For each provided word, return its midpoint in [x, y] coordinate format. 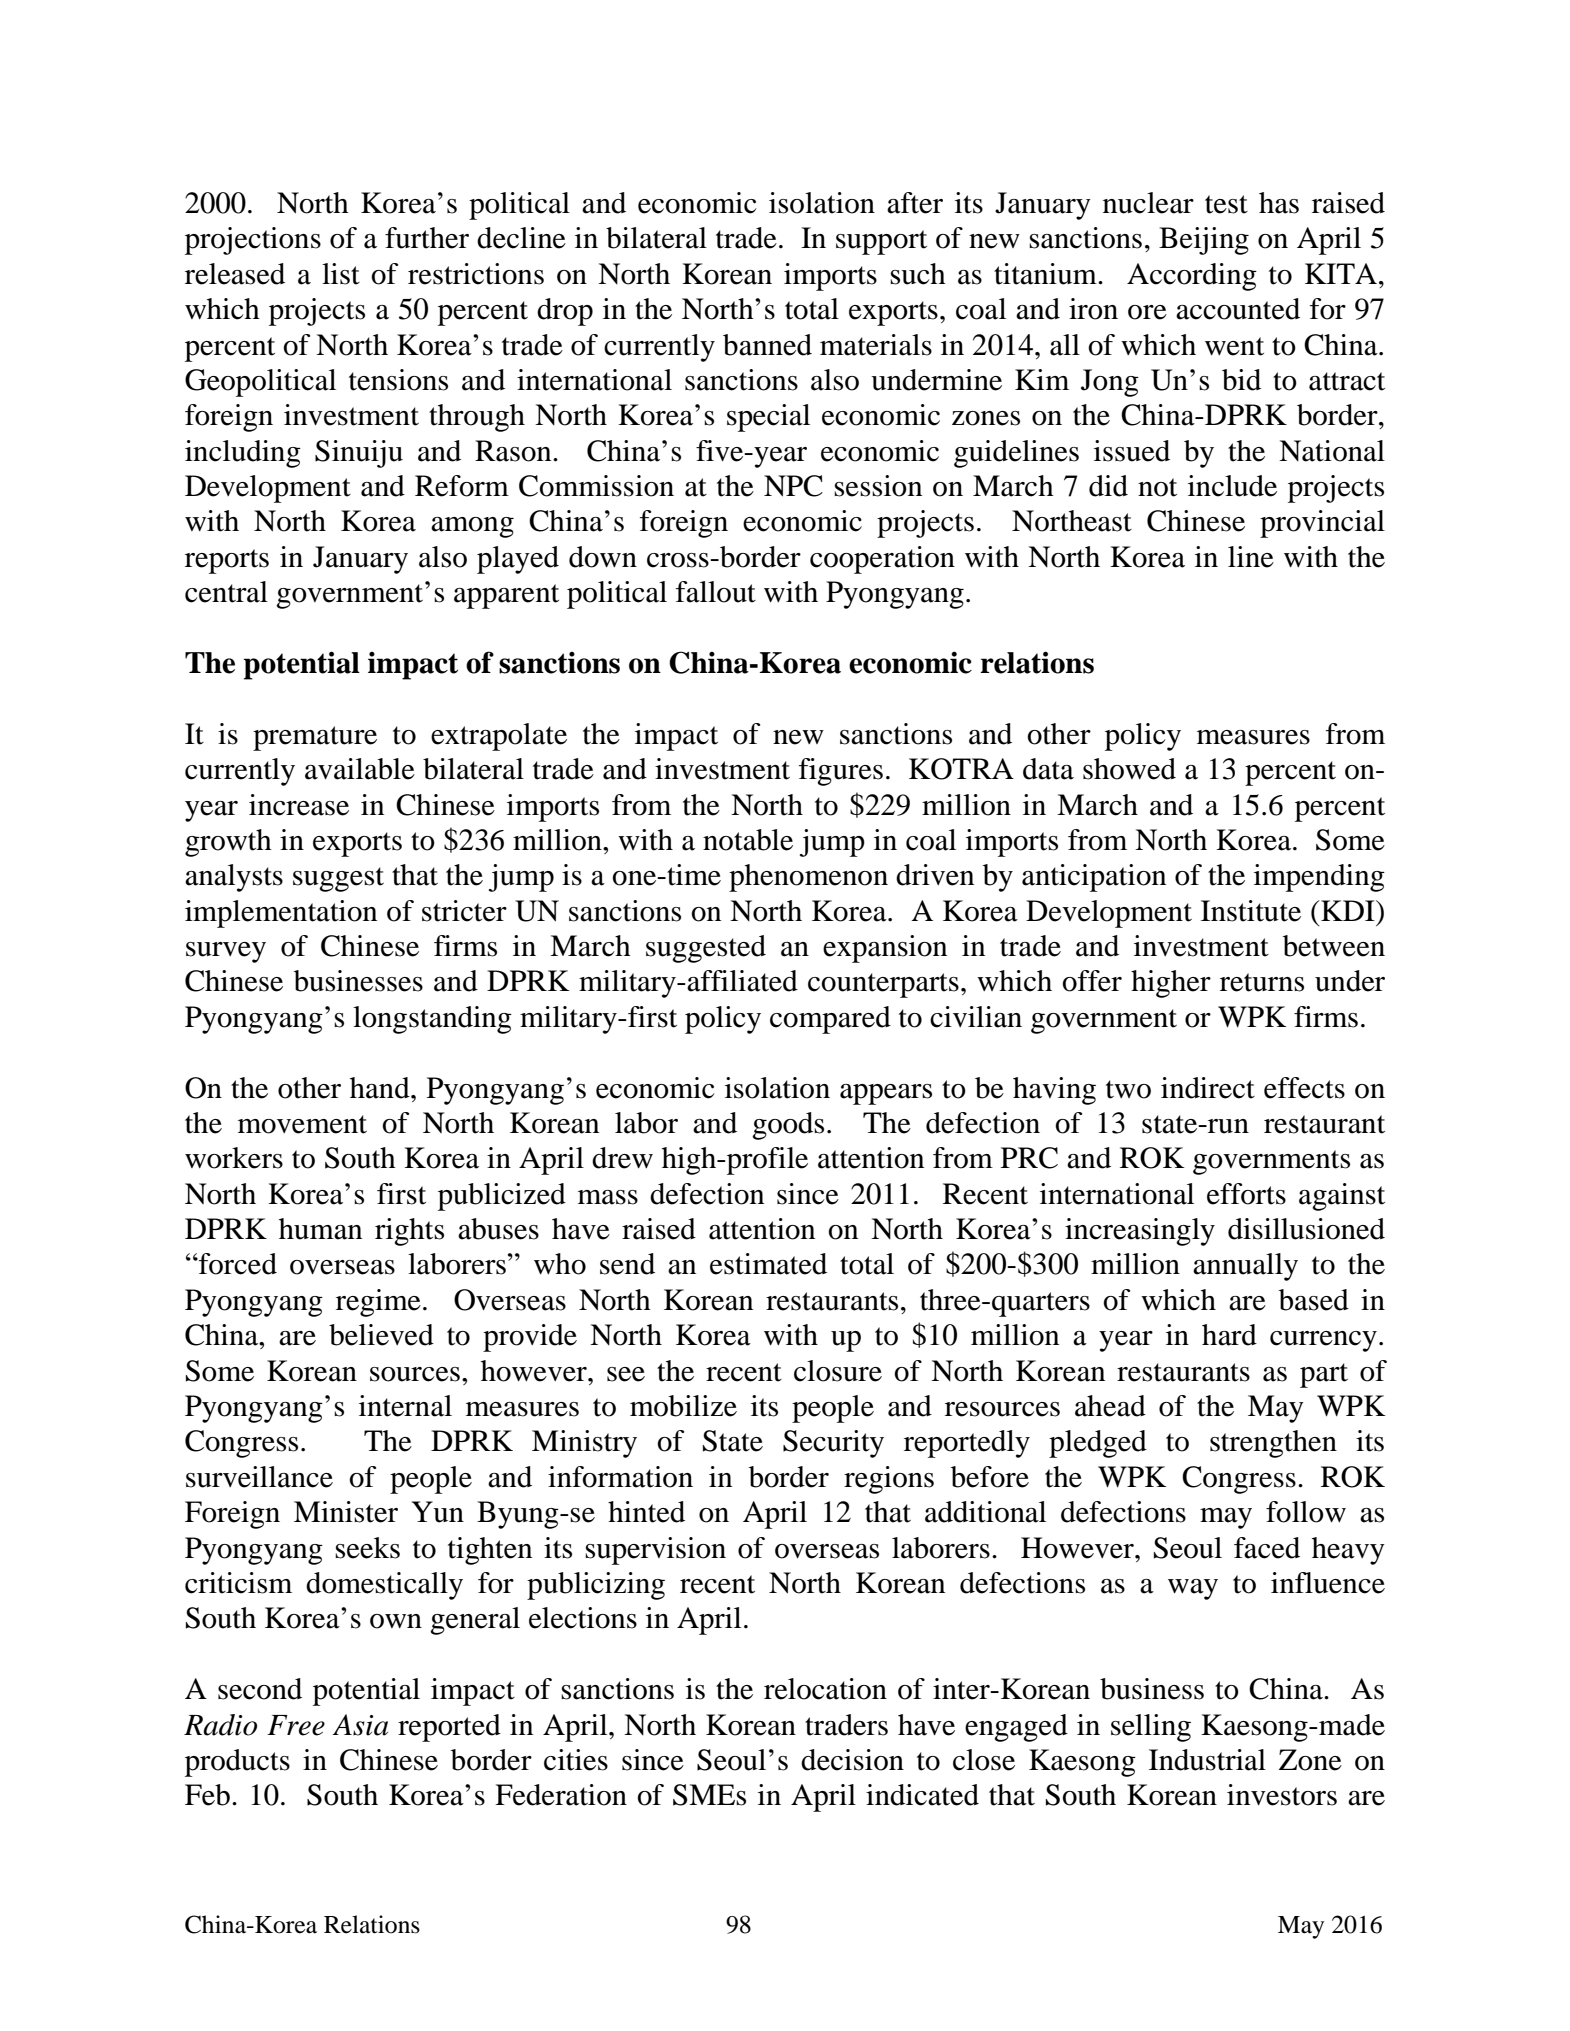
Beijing [1204, 241]
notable [748, 840]
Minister [346, 1512]
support [881, 242]
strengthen [1273, 1444]
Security [833, 1444]
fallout [716, 592]
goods [788, 1126]
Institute [1251, 911]
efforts [1246, 1194]
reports [227, 561]
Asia [360, 1725]
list [341, 274]
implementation [281, 914]
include [1232, 486]
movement [302, 1124]
